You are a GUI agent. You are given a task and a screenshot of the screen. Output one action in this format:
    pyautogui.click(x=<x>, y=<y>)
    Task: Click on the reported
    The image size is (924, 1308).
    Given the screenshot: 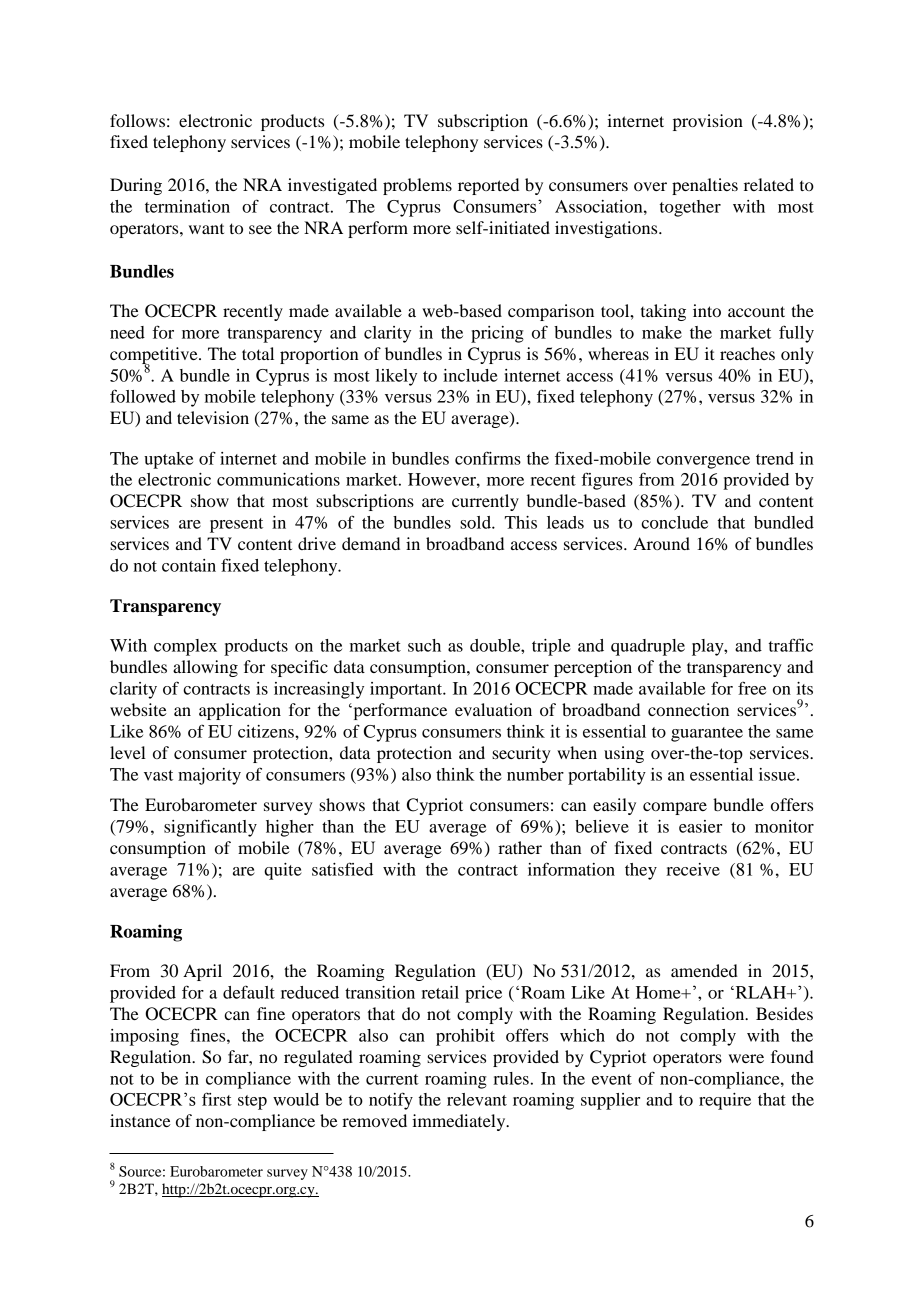 What is the action you would take?
    pyautogui.click(x=488, y=186)
